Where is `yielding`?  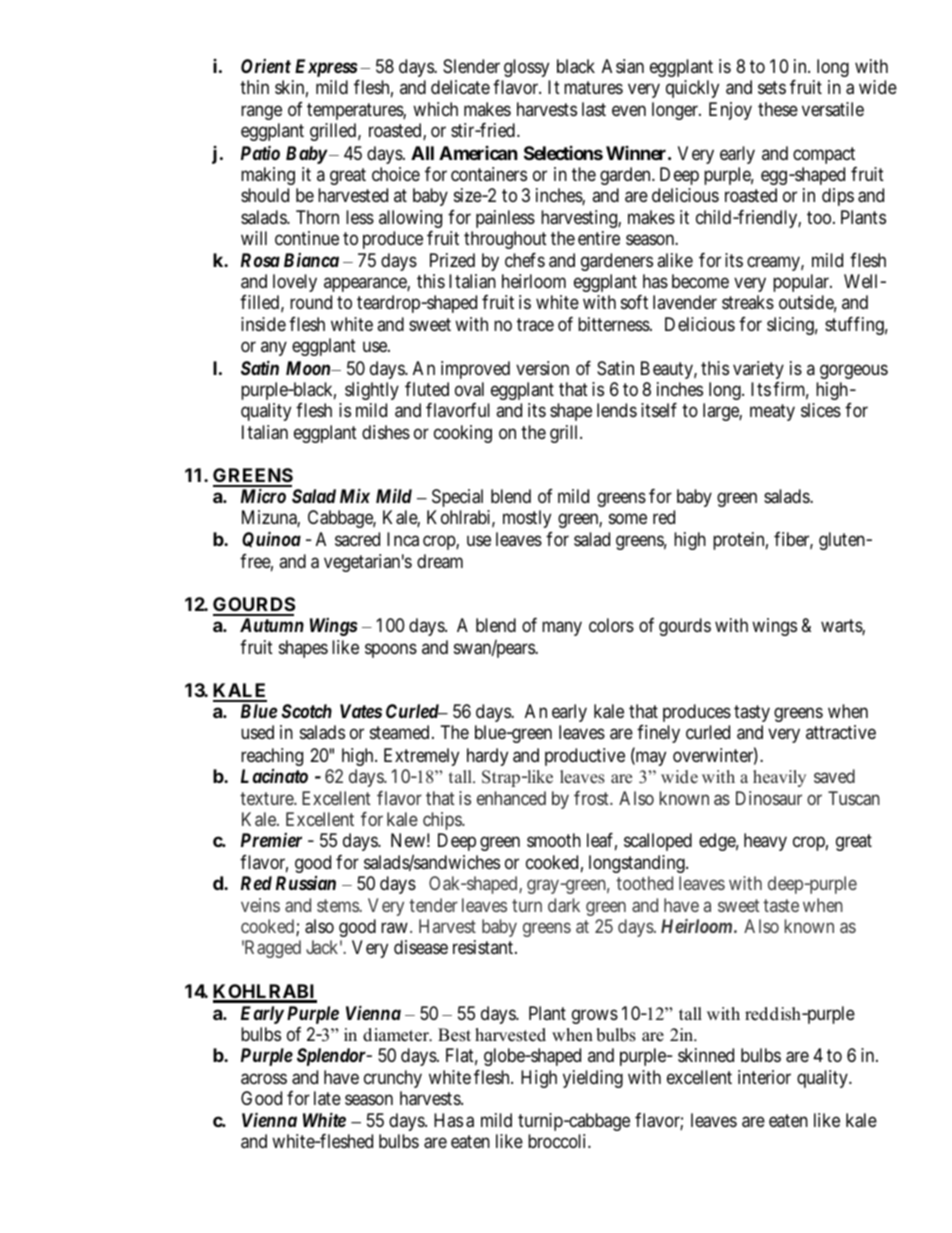
yielding is located at coordinates (593, 1079).
